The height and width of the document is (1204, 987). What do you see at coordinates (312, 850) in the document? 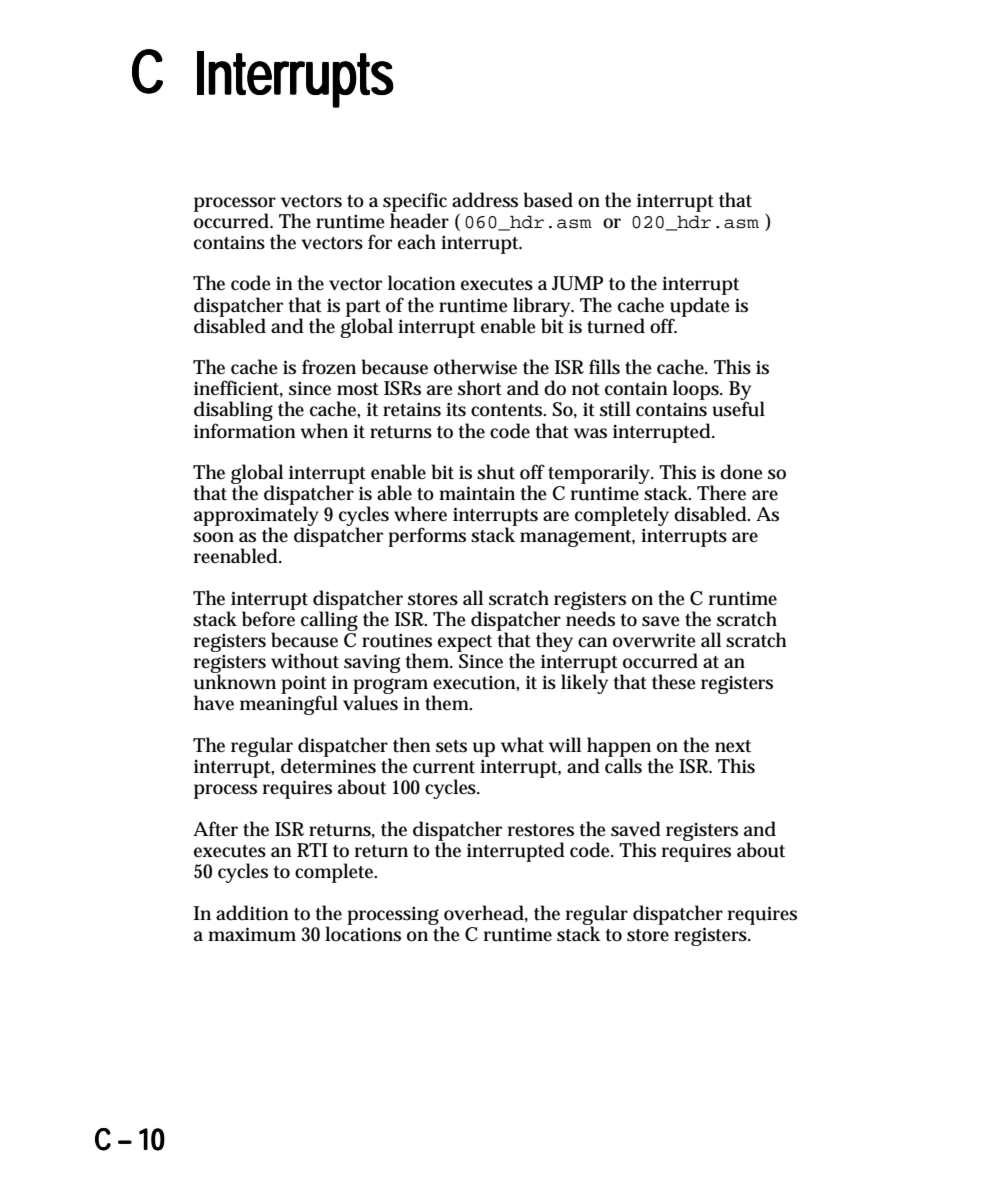
I see `RTI` at bounding box center [312, 850].
